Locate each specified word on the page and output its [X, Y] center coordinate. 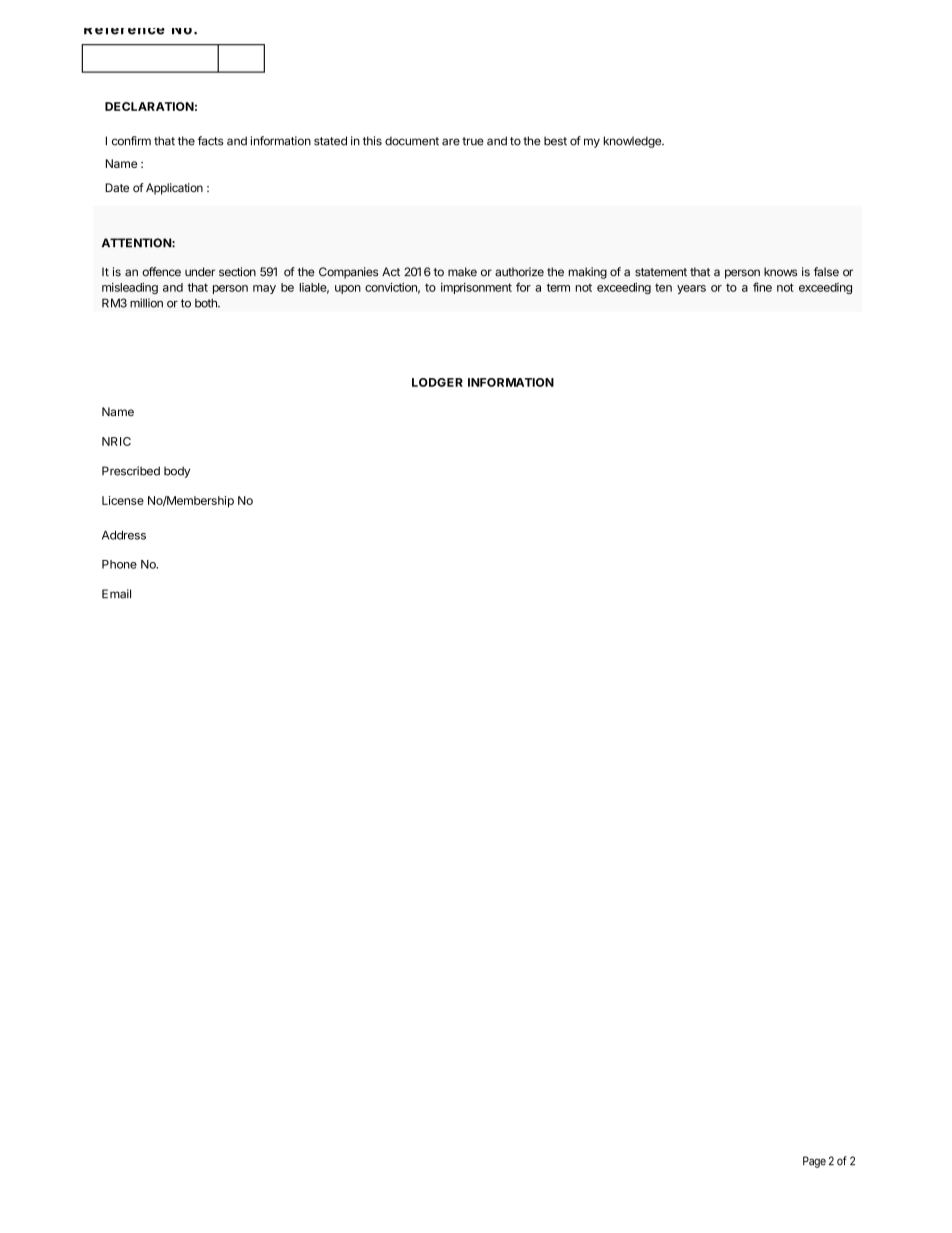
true [473, 141]
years [691, 289]
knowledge [633, 142]
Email [116, 594]
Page [814, 1162]
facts [211, 141]
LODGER [437, 382]
